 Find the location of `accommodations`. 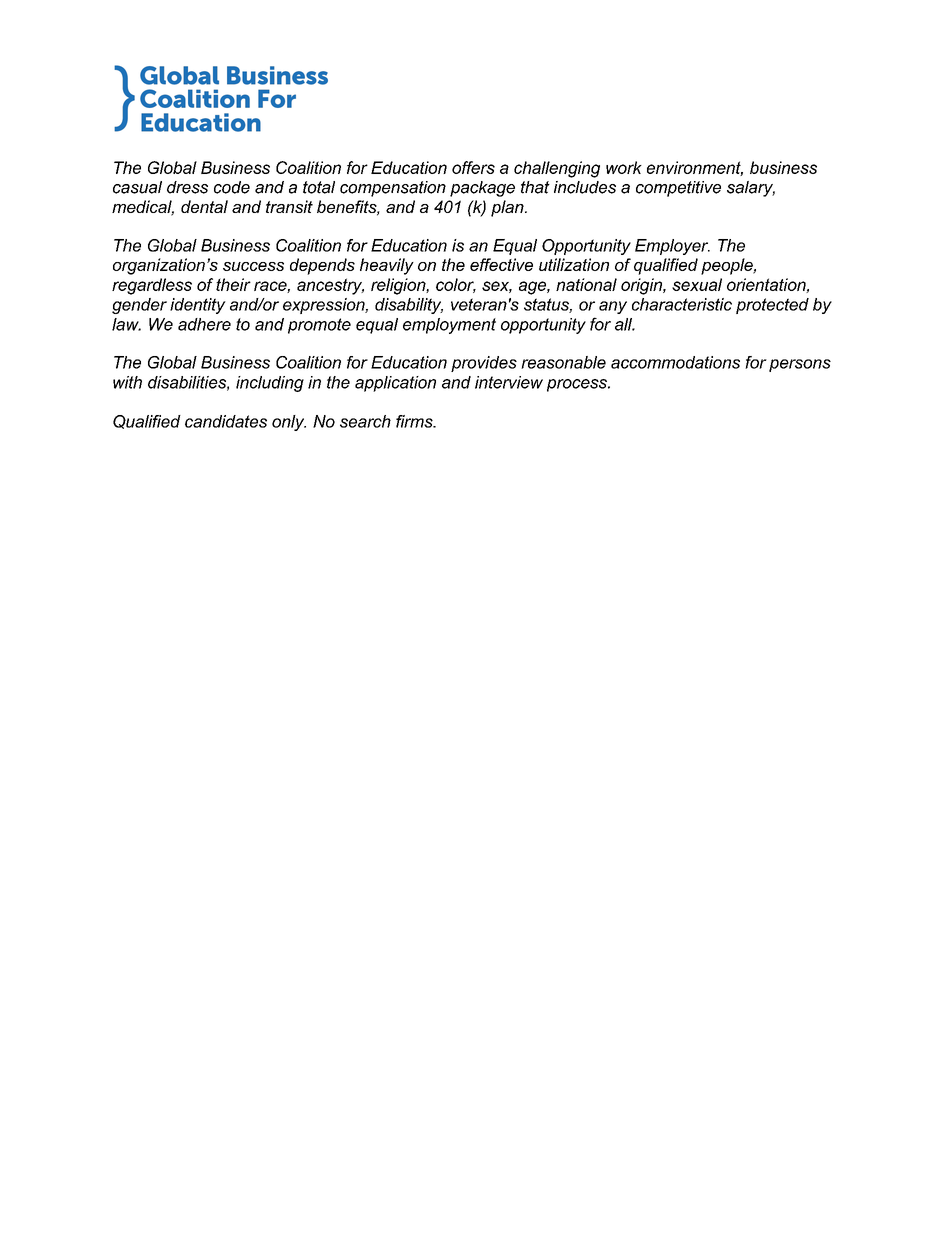

accommodations is located at coordinates (675, 362).
